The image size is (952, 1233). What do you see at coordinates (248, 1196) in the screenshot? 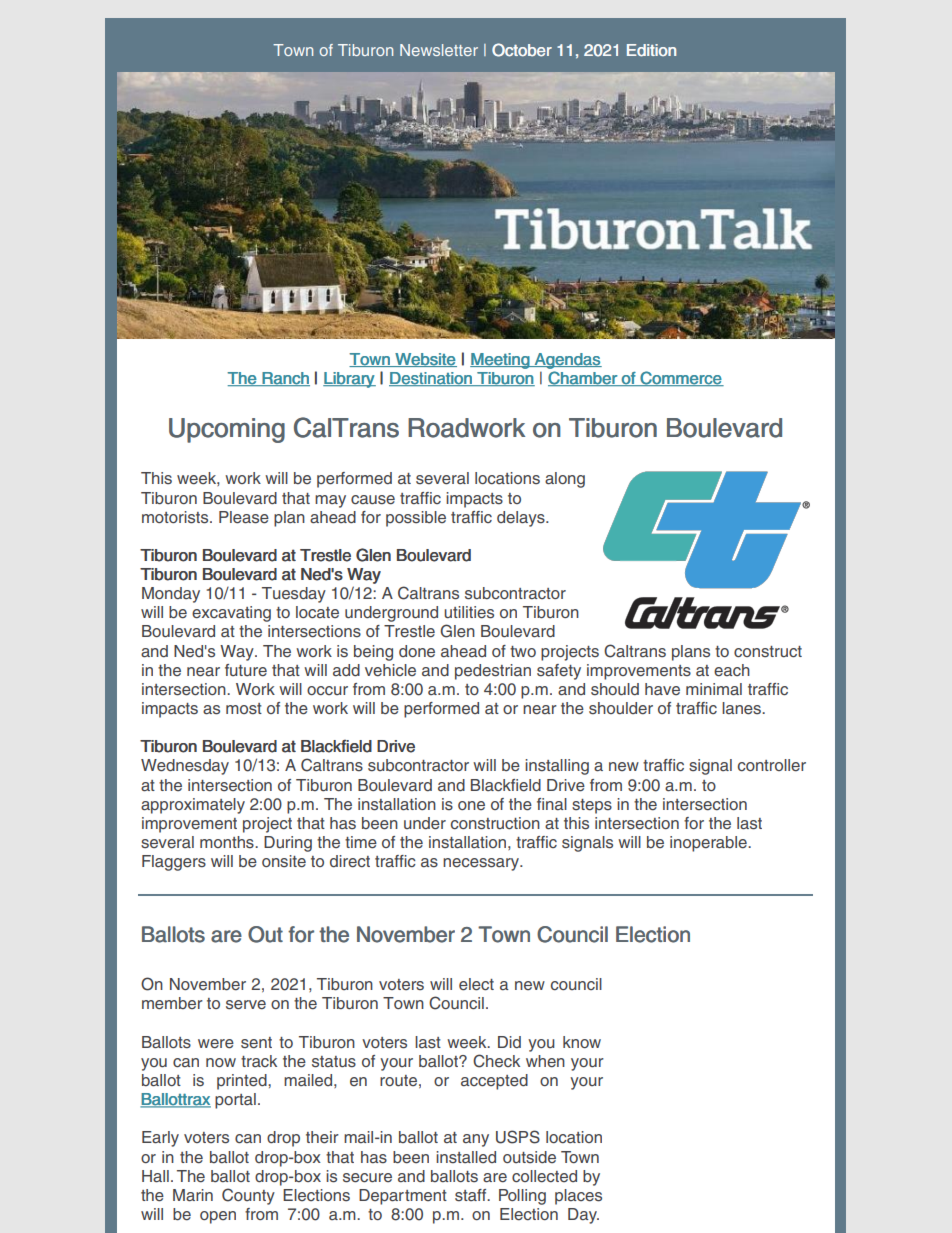
I see `County` at bounding box center [248, 1196].
